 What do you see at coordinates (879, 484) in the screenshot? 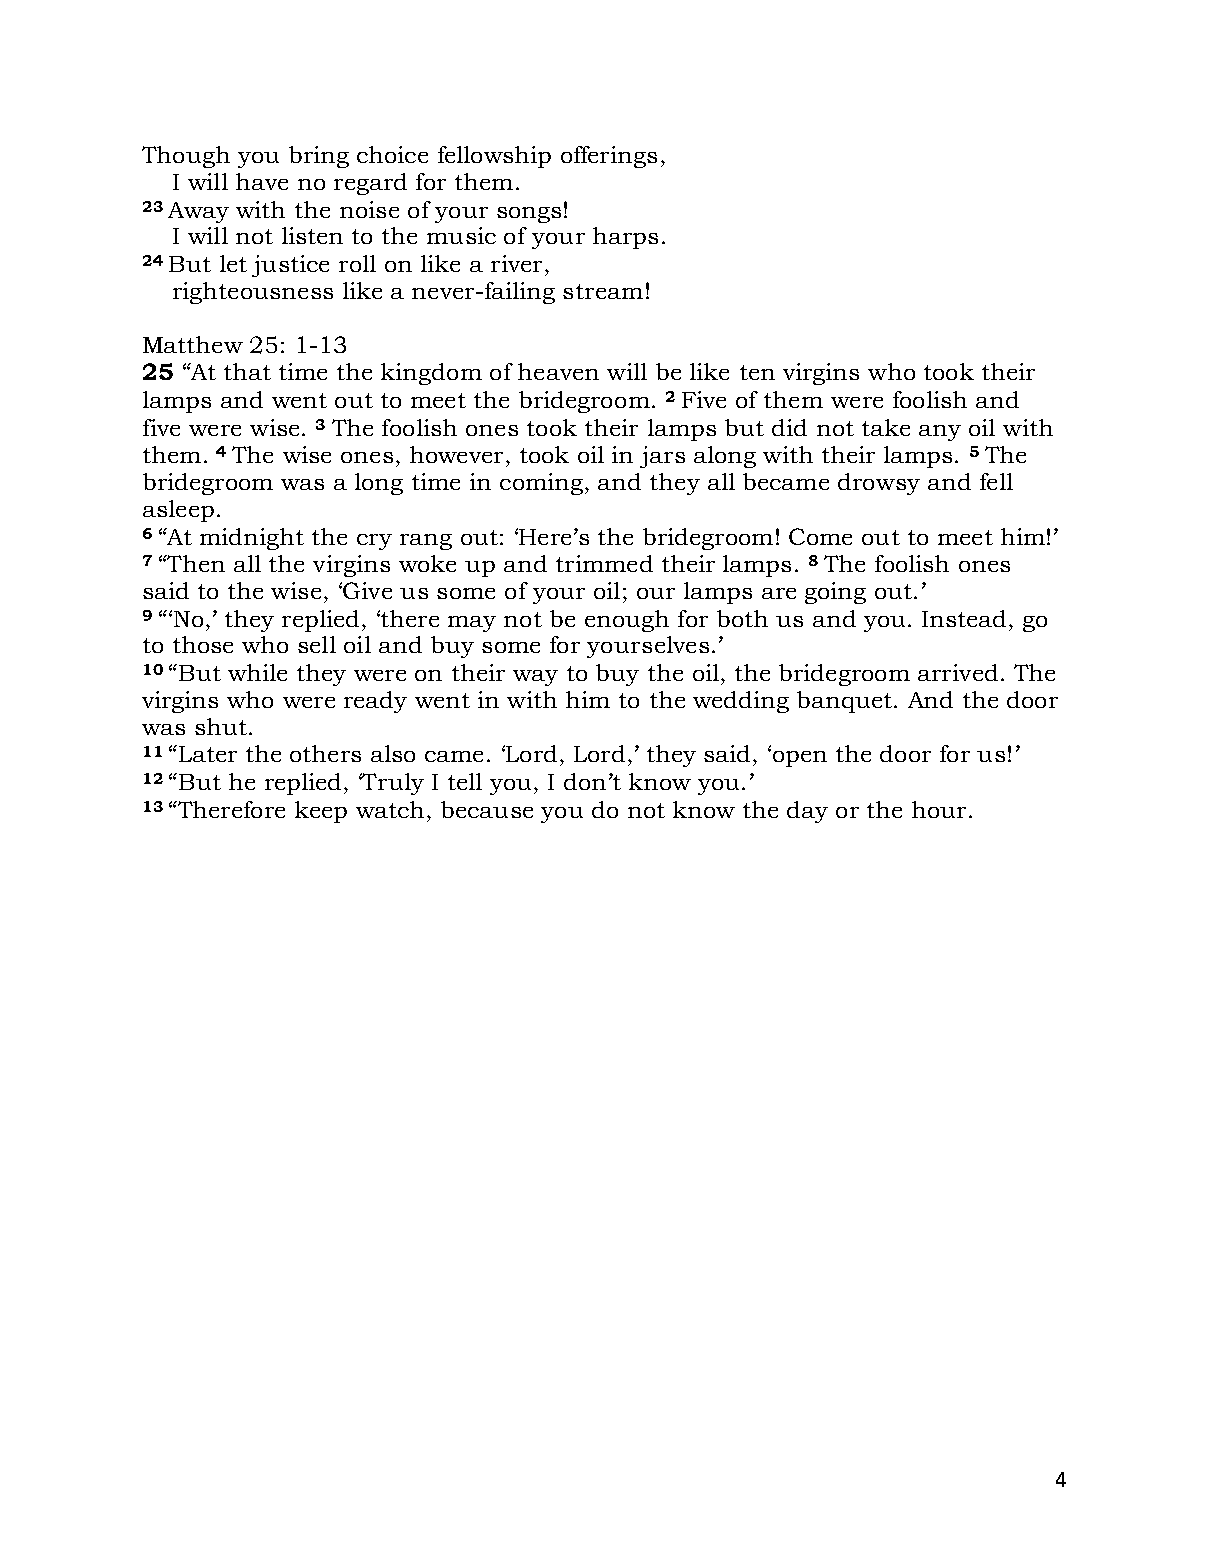
I see `drowsy` at bounding box center [879, 484].
